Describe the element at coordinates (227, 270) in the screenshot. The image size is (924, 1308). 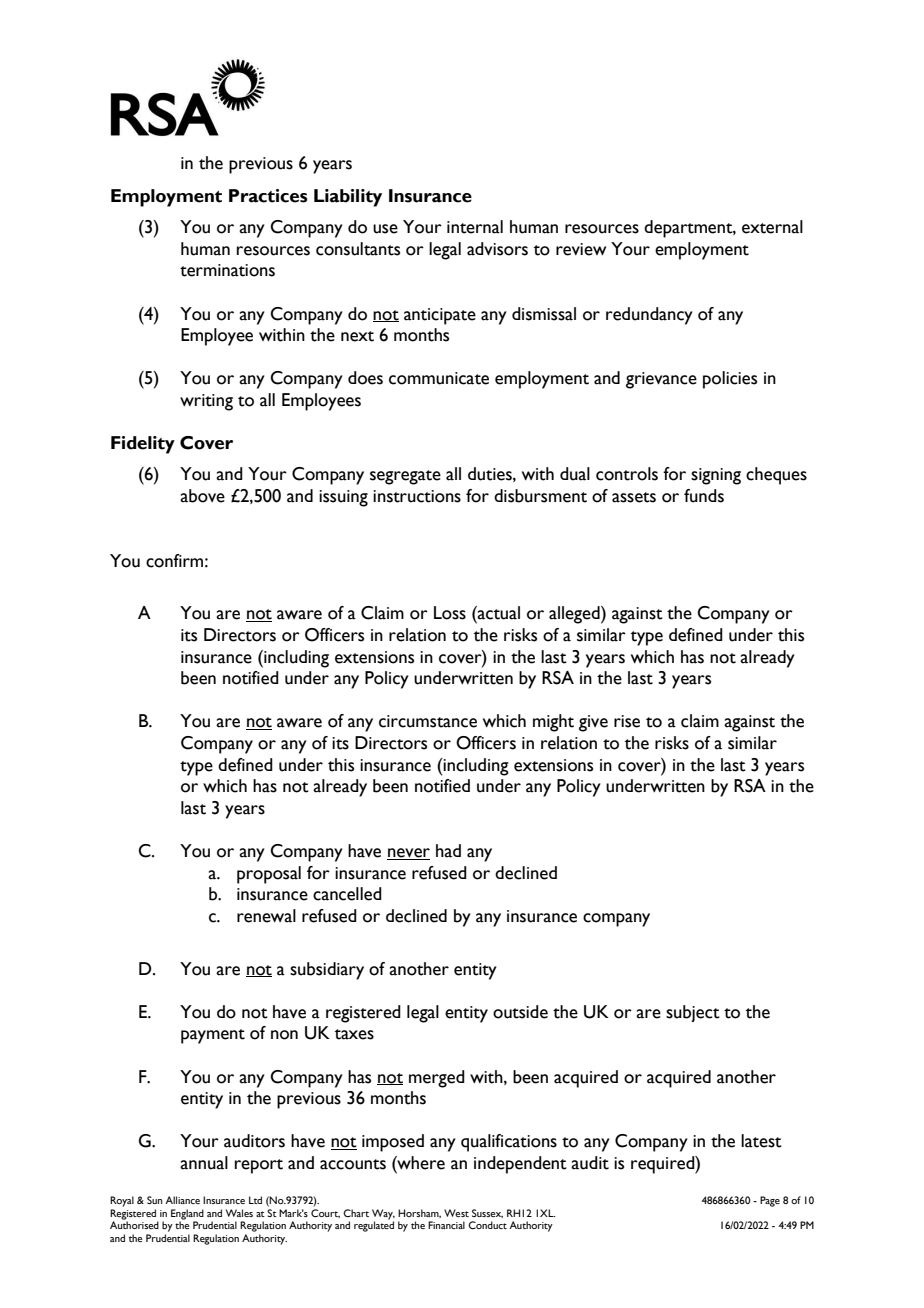
I see `terminations` at that location.
